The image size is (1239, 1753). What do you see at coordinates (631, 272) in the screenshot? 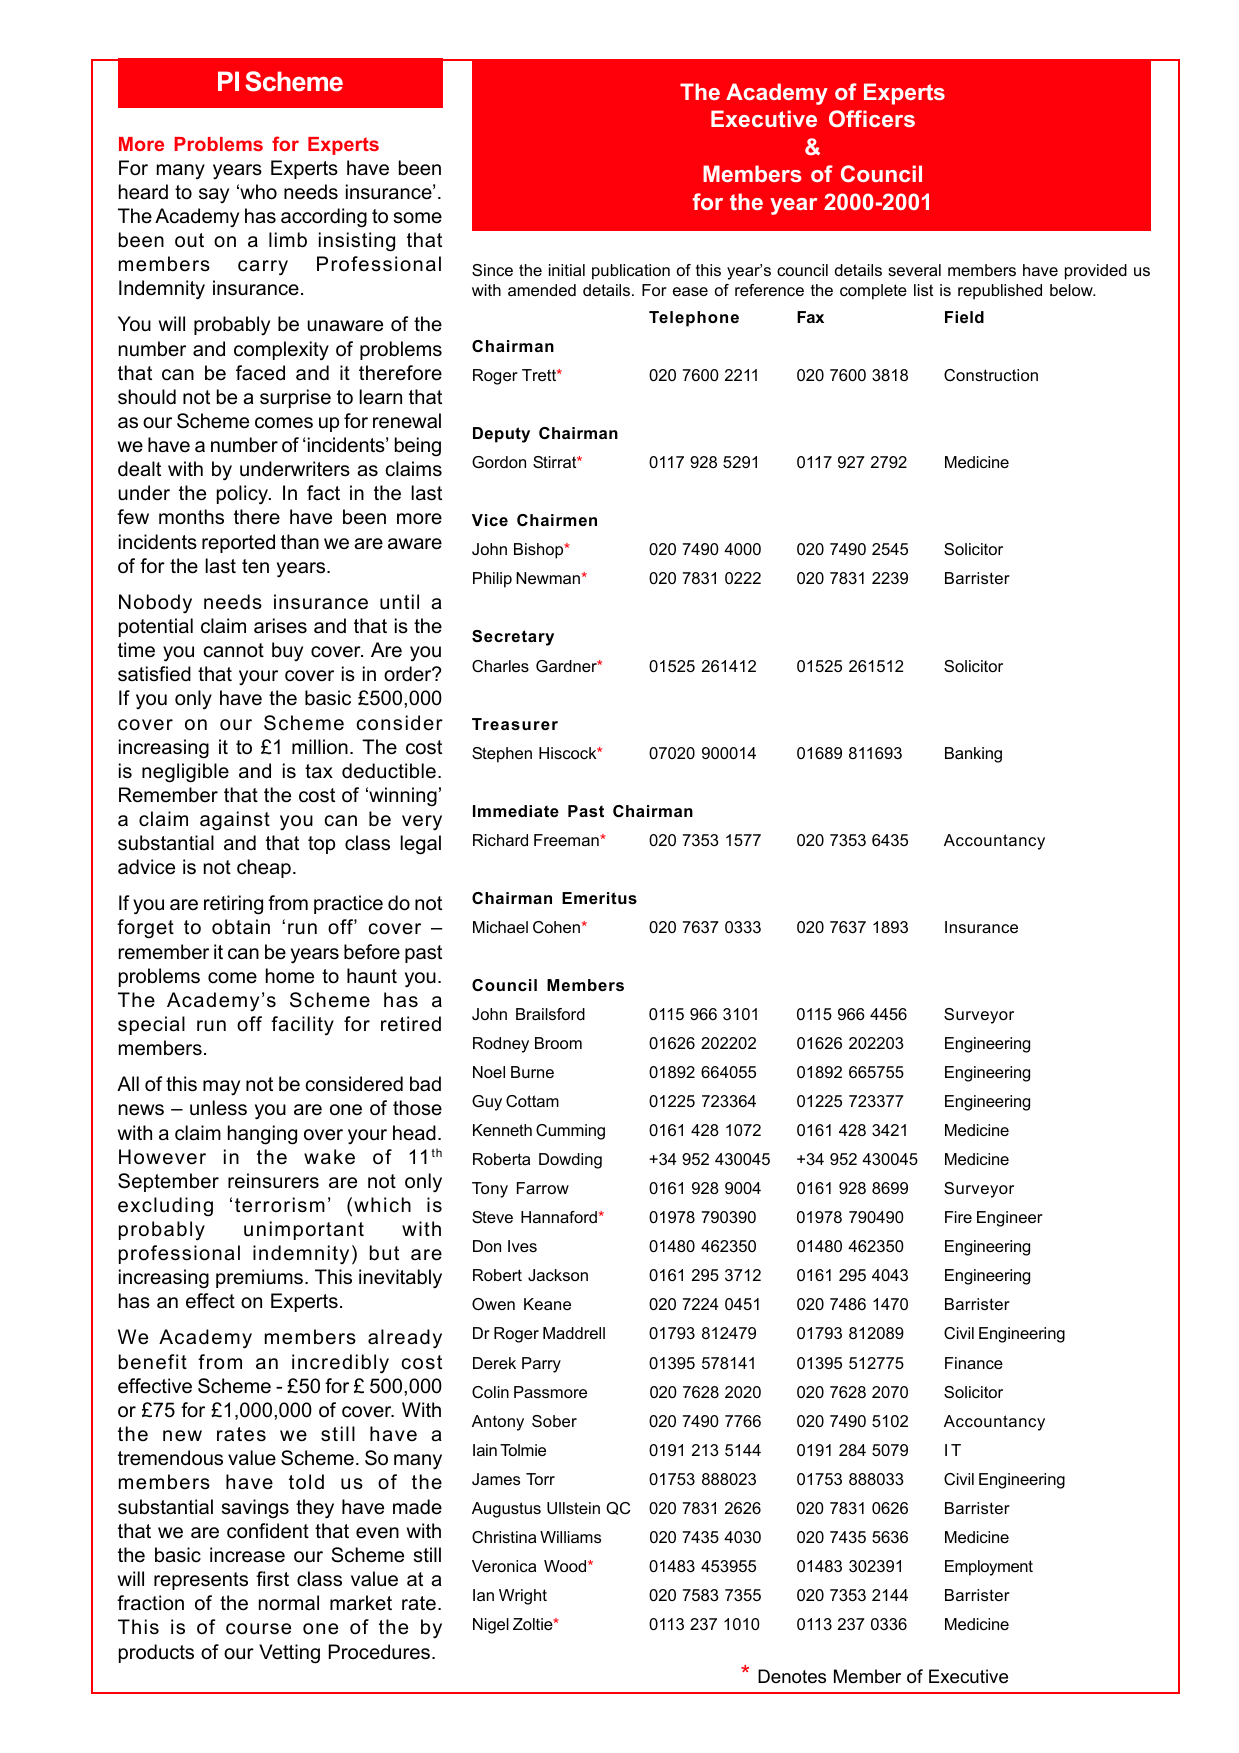
I see `publication` at bounding box center [631, 272].
